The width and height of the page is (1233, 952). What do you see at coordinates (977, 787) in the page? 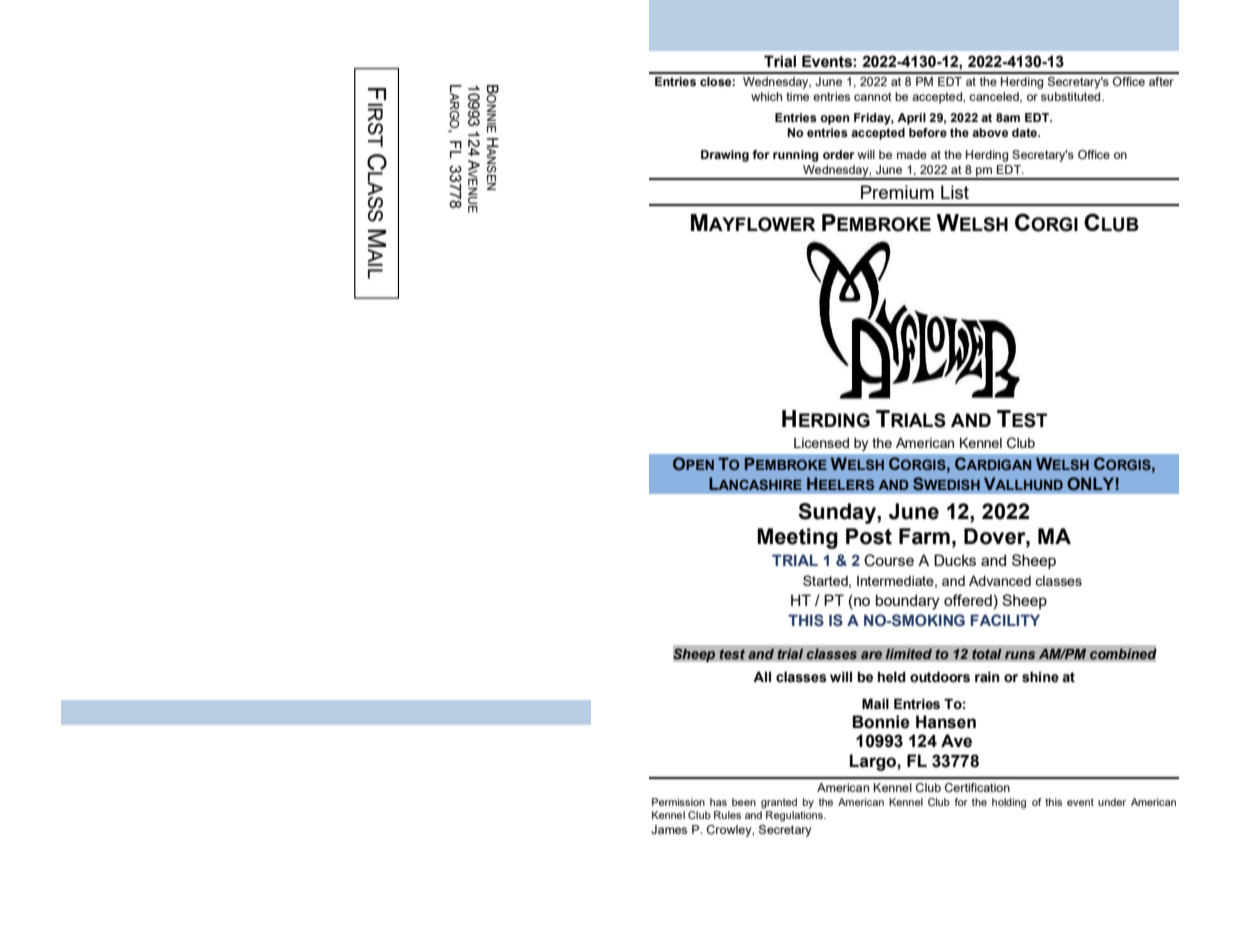
I see `Certification` at bounding box center [977, 787].
